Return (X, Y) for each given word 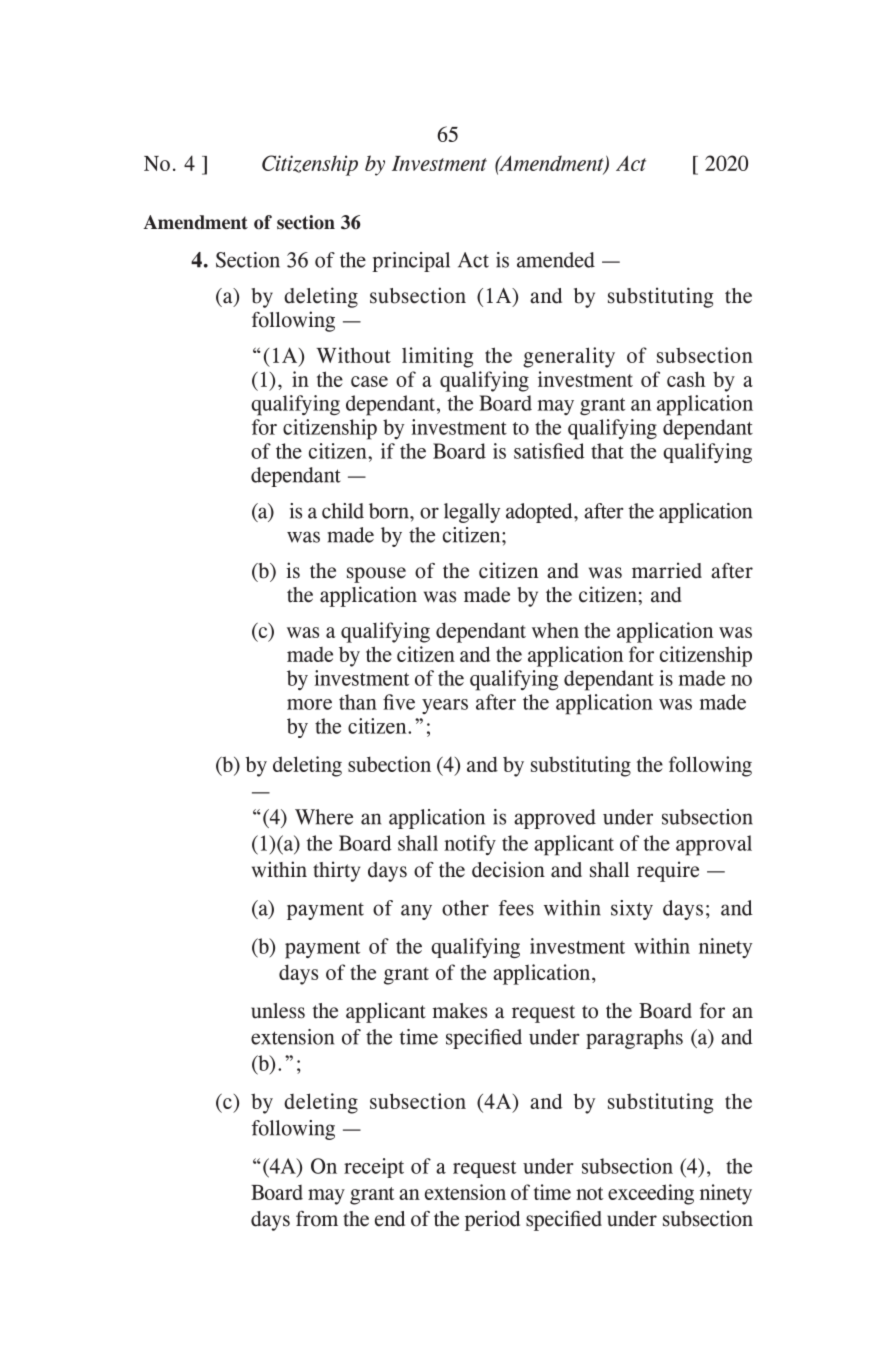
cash (686, 379)
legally (472, 513)
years (445, 706)
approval (714, 845)
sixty (632, 910)
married (667, 570)
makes (460, 1011)
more (309, 704)
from (317, 1219)
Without (353, 355)
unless (278, 1011)
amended (556, 260)
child (343, 511)
